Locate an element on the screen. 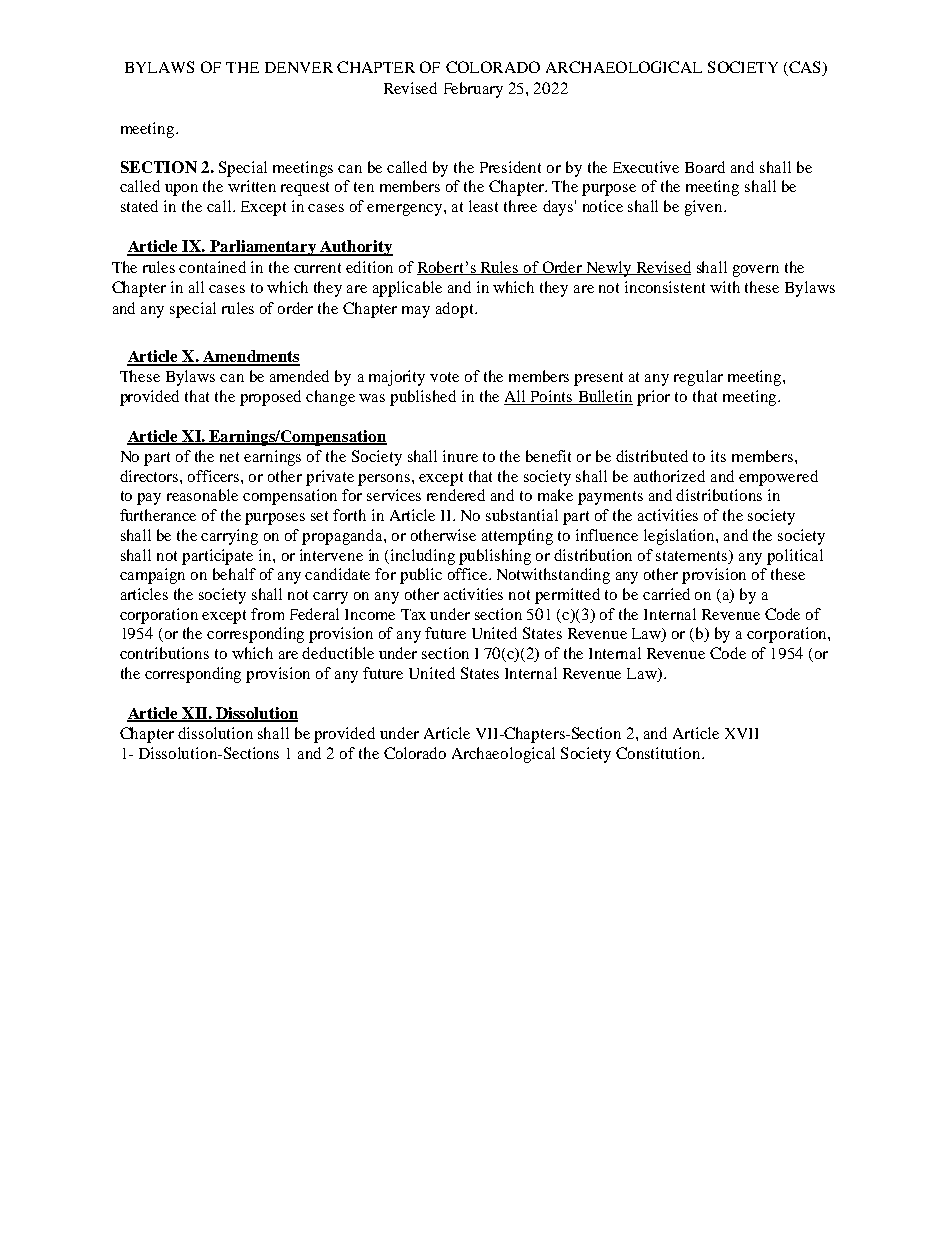 The height and width of the screenshot is (1233, 952). net is located at coordinates (229, 457).
